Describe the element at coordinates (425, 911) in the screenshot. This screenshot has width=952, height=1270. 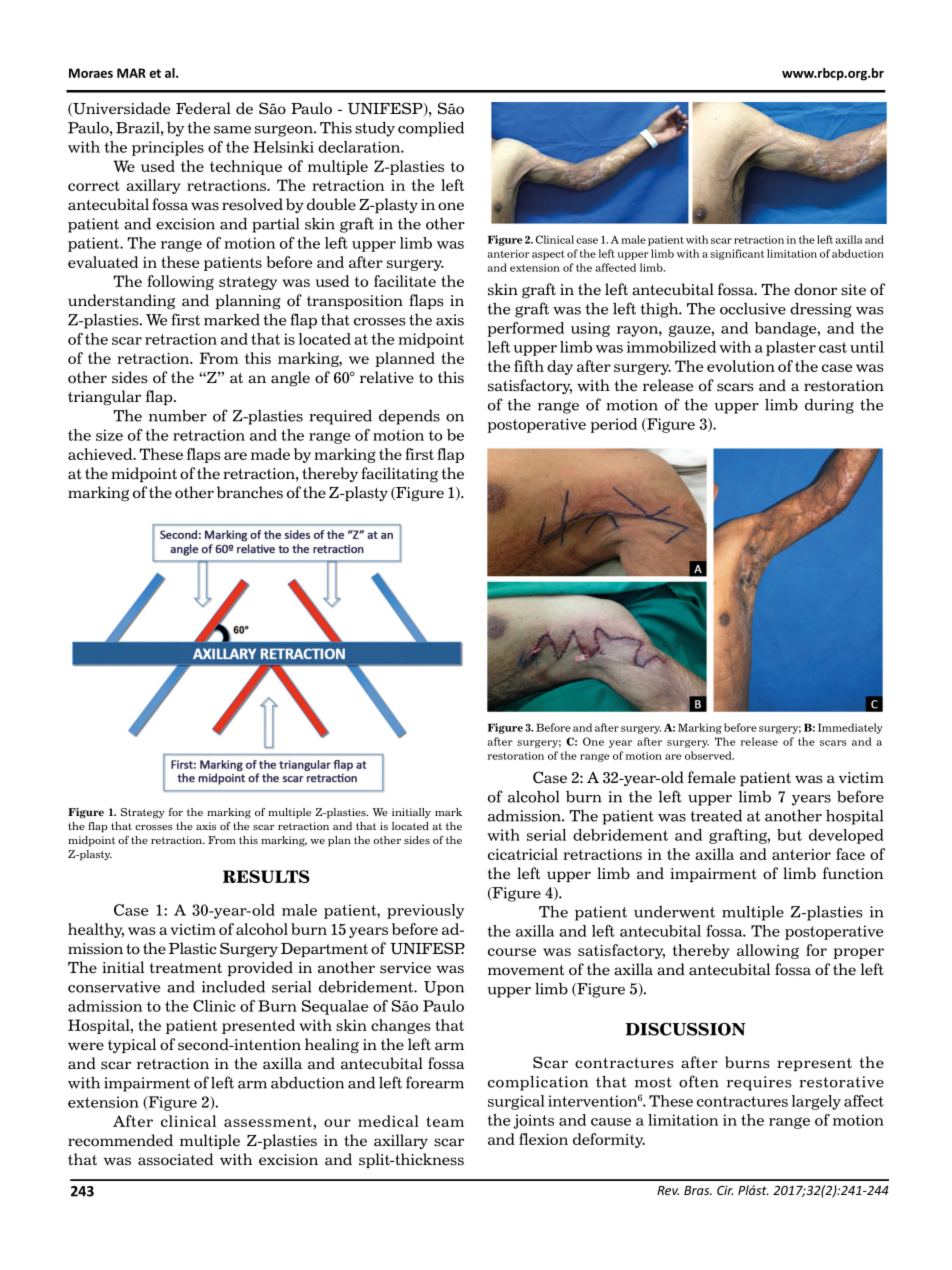
I see `previously` at that location.
